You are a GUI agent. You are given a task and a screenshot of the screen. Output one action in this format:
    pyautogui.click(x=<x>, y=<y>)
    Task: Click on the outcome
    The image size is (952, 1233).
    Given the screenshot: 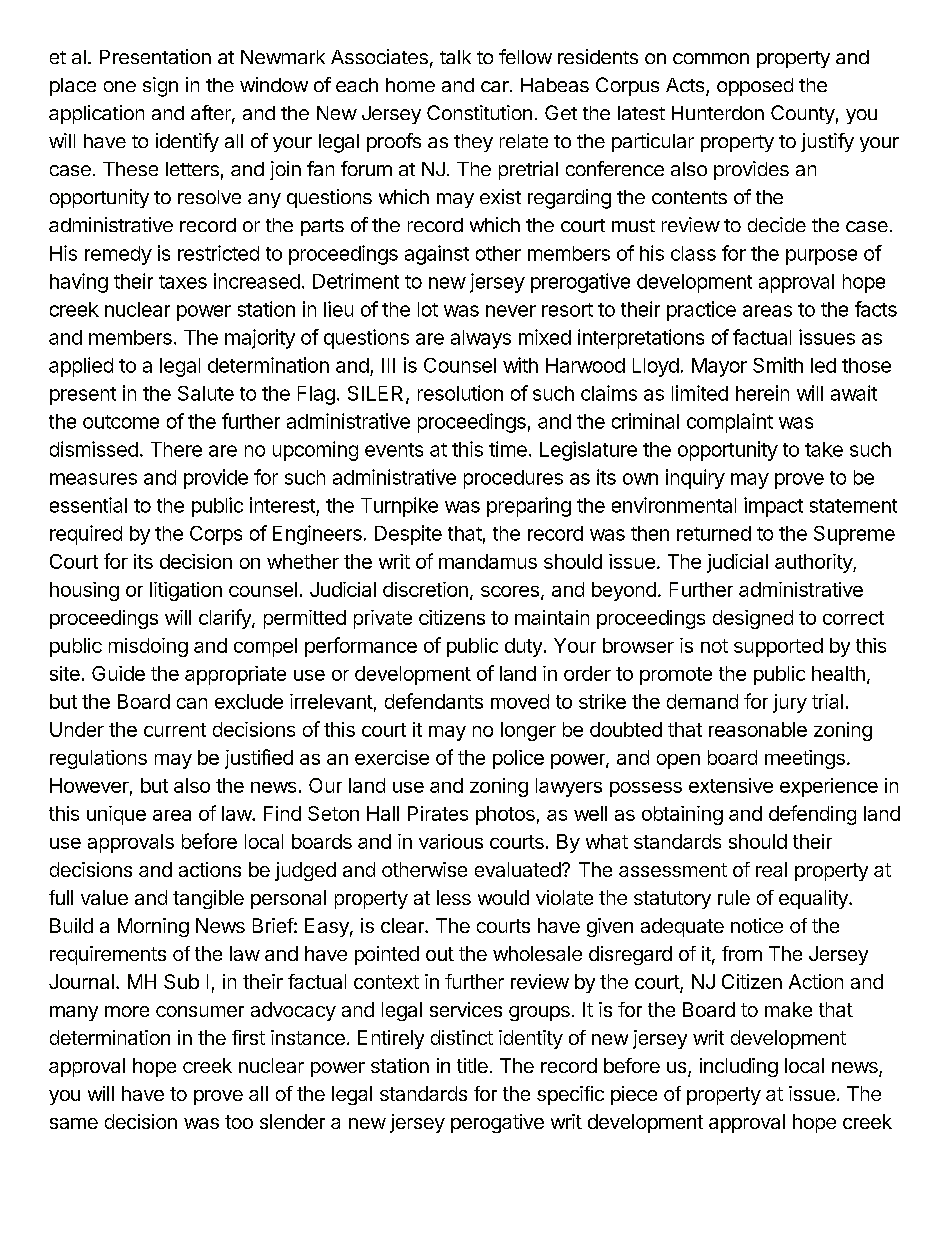 What is the action you would take?
    pyautogui.click(x=121, y=422)
